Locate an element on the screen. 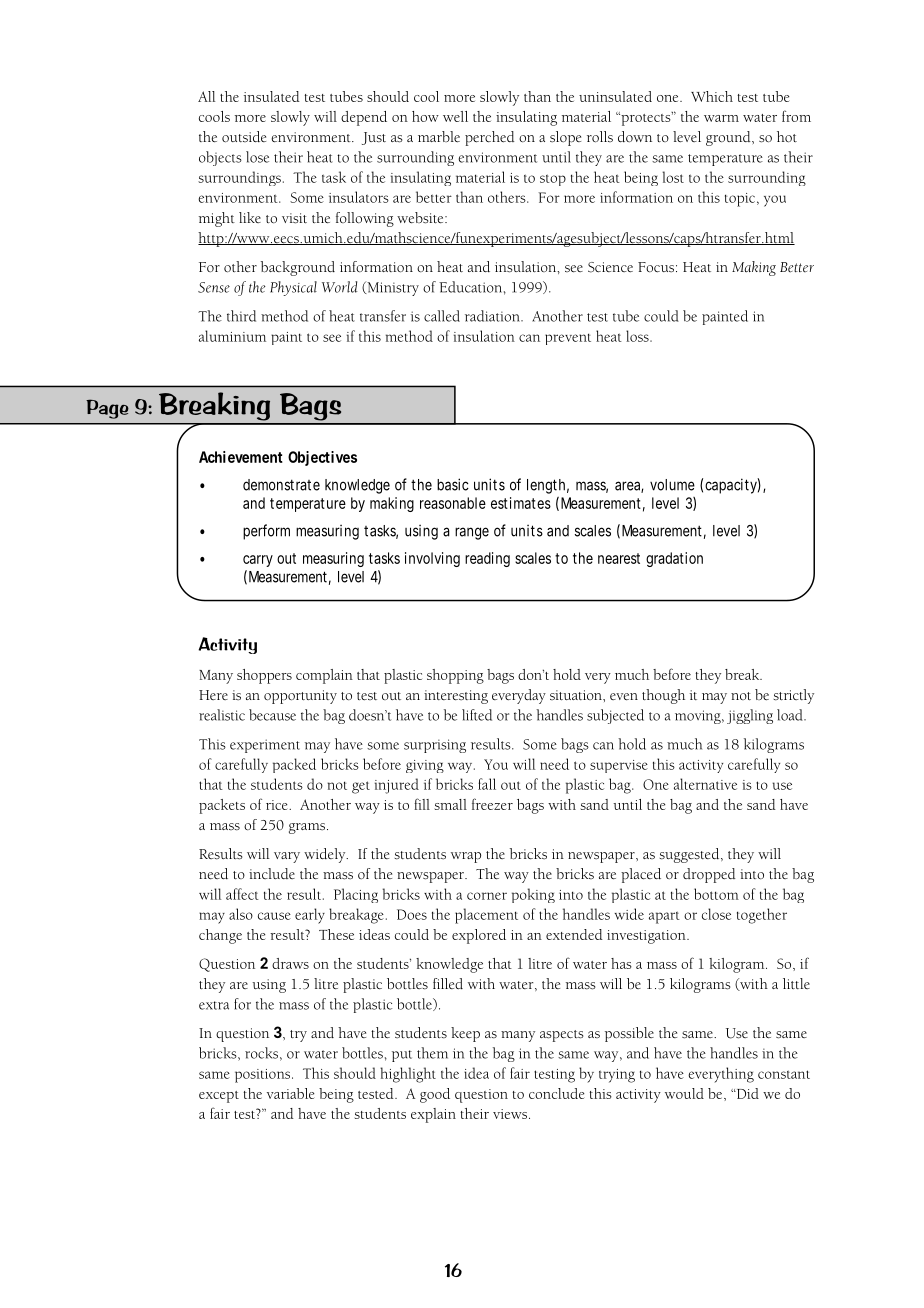 The image size is (924, 1308). dropped is located at coordinates (709, 875).
